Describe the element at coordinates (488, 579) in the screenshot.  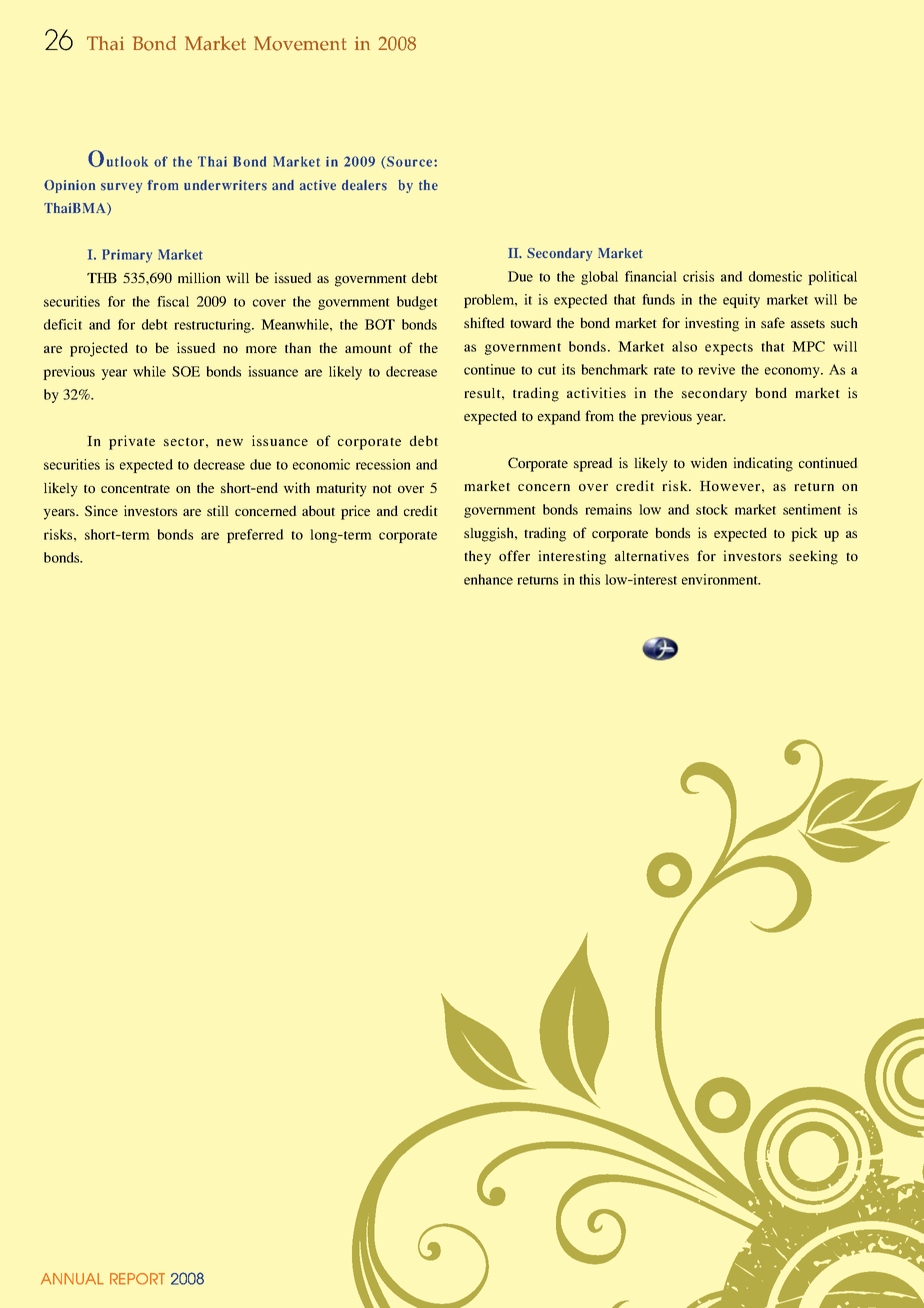
I see `enhance` at that location.
